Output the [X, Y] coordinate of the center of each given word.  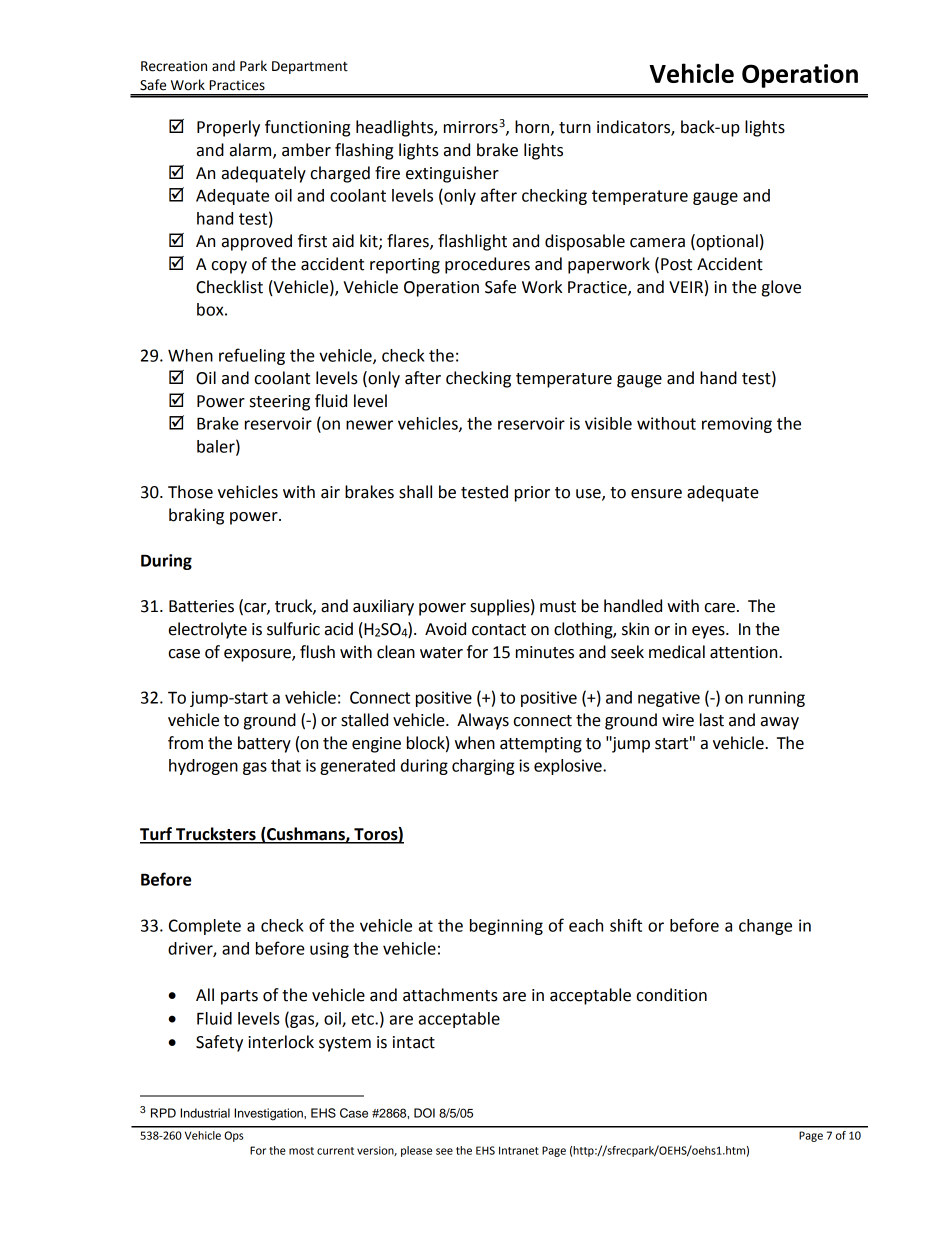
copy [229, 267]
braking [196, 516]
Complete [205, 927]
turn [575, 128]
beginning [506, 927]
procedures [487, 265]
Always [483, 721]
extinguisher [452, 174]
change [765, 927]
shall [415, 492]
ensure [656, 494]
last [712, 720]
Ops [233, 1136]
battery [264, 744]
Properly [228, 128]
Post [676, 264]
